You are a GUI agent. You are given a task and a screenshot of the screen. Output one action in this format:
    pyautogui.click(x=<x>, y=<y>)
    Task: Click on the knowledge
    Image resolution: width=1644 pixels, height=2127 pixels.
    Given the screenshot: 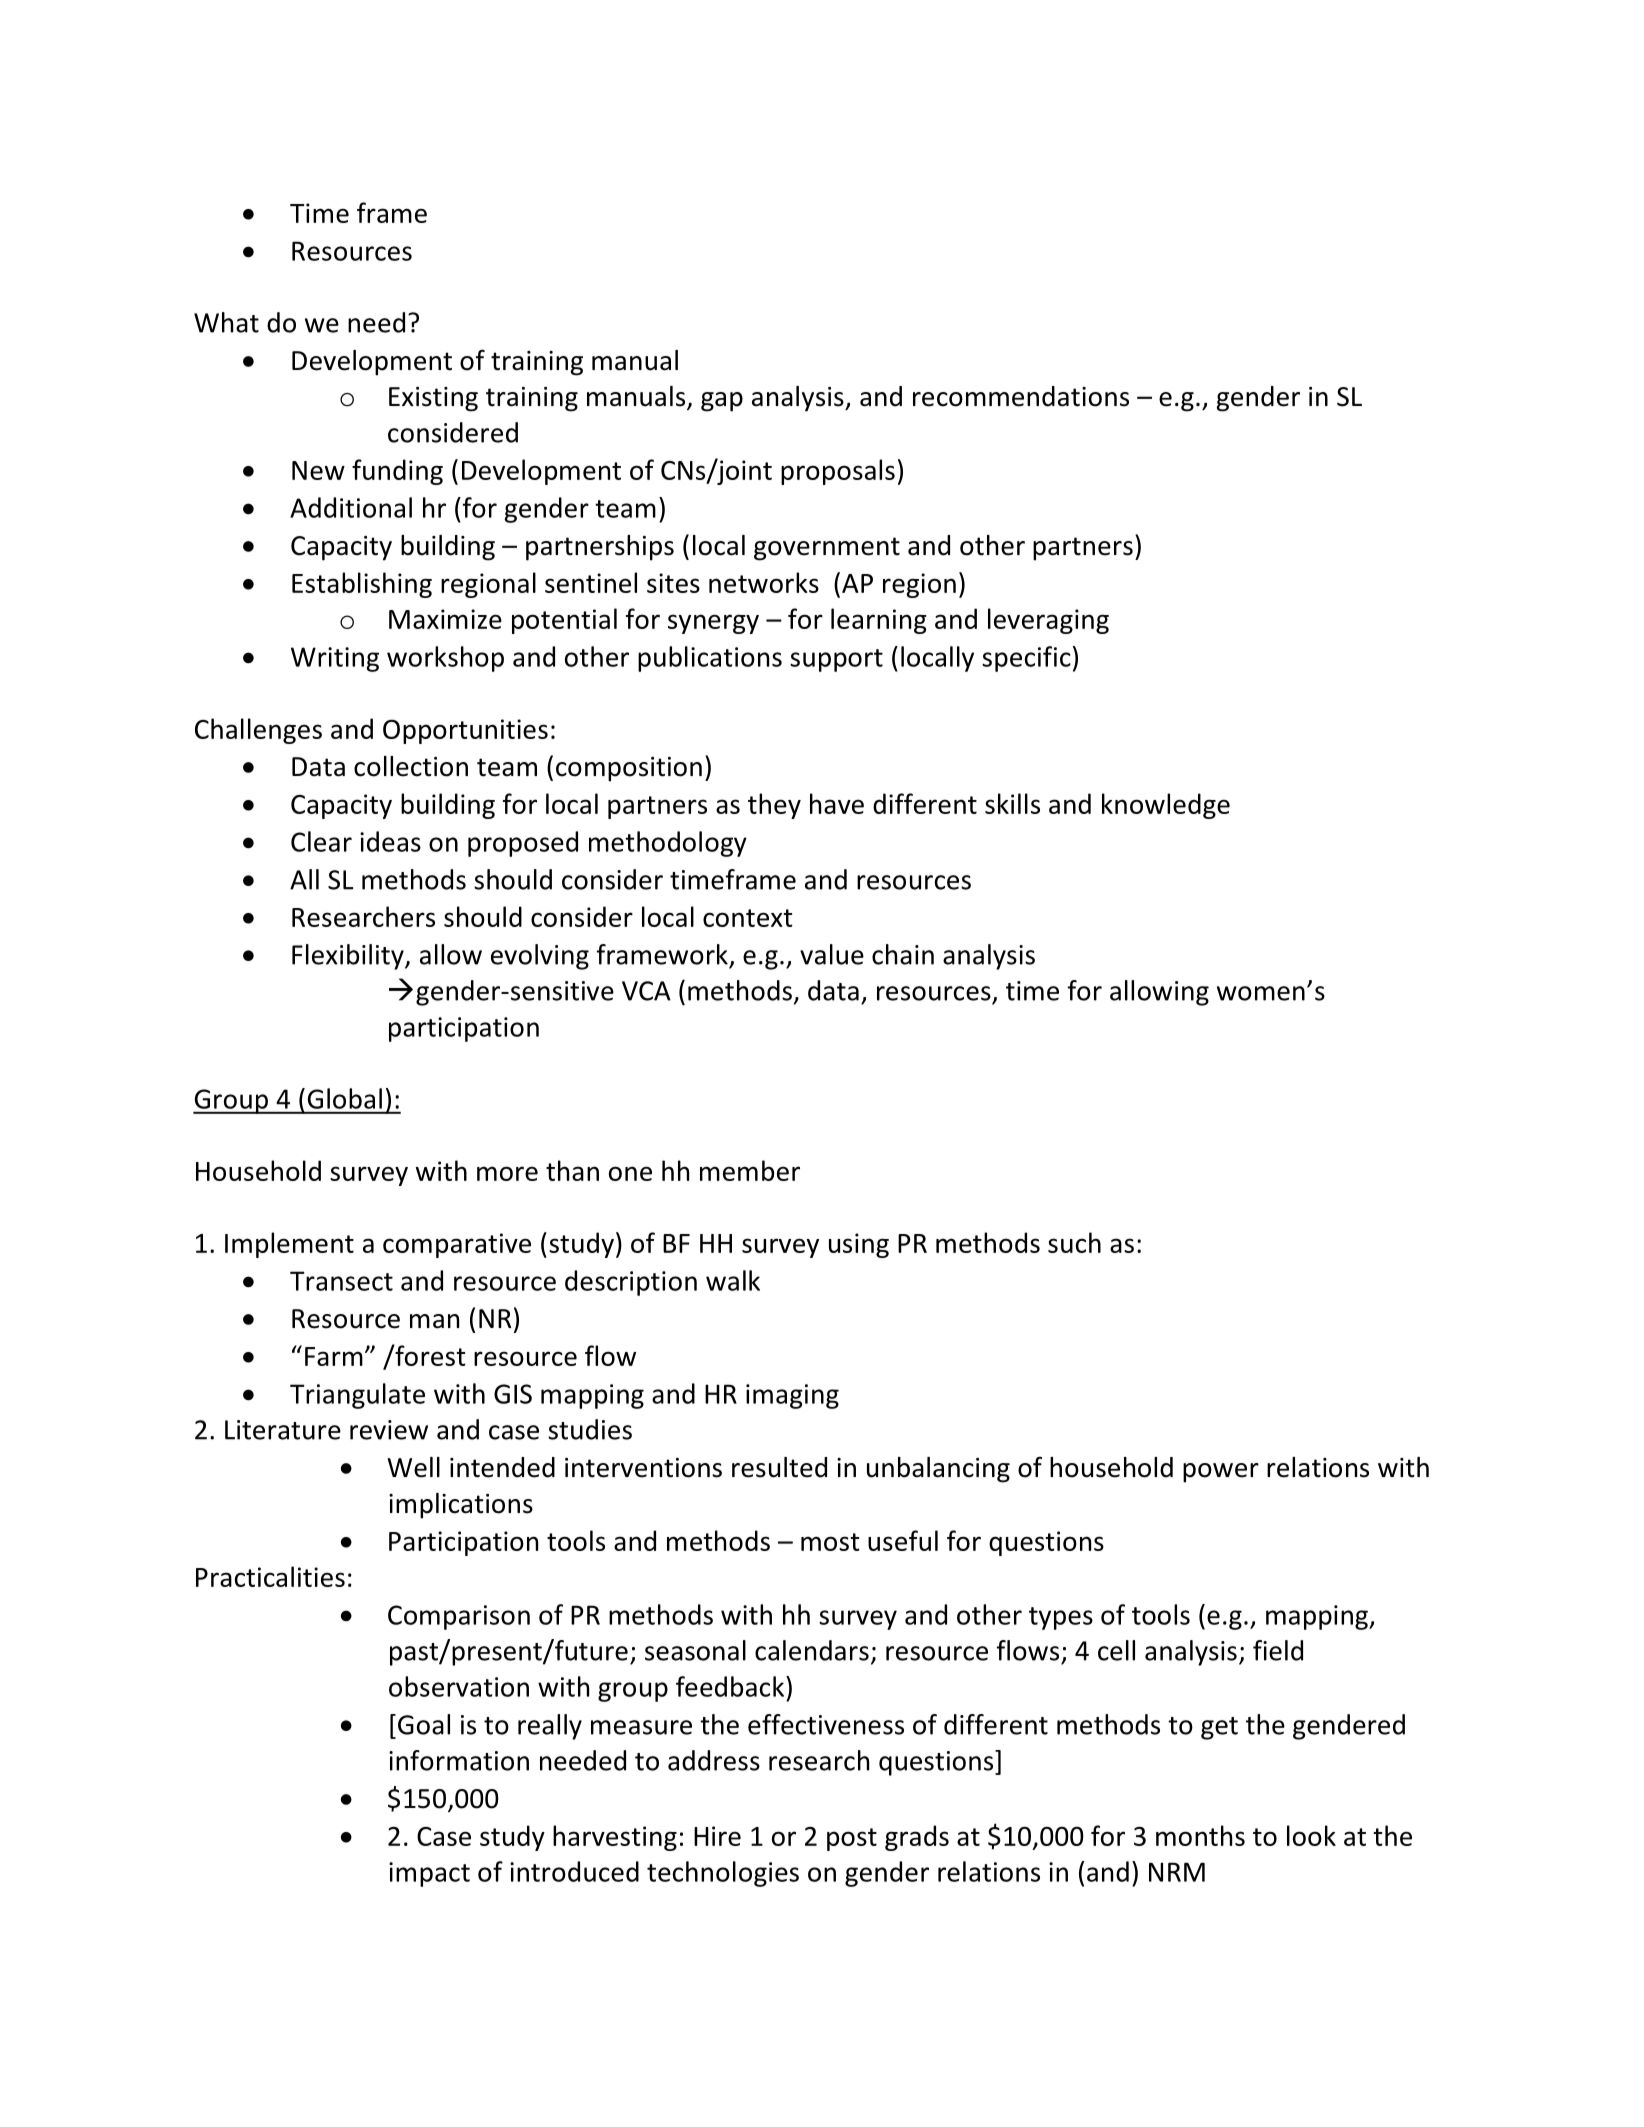 What is the action you would take?
    pyautogui.click(x=1166, y=806)
